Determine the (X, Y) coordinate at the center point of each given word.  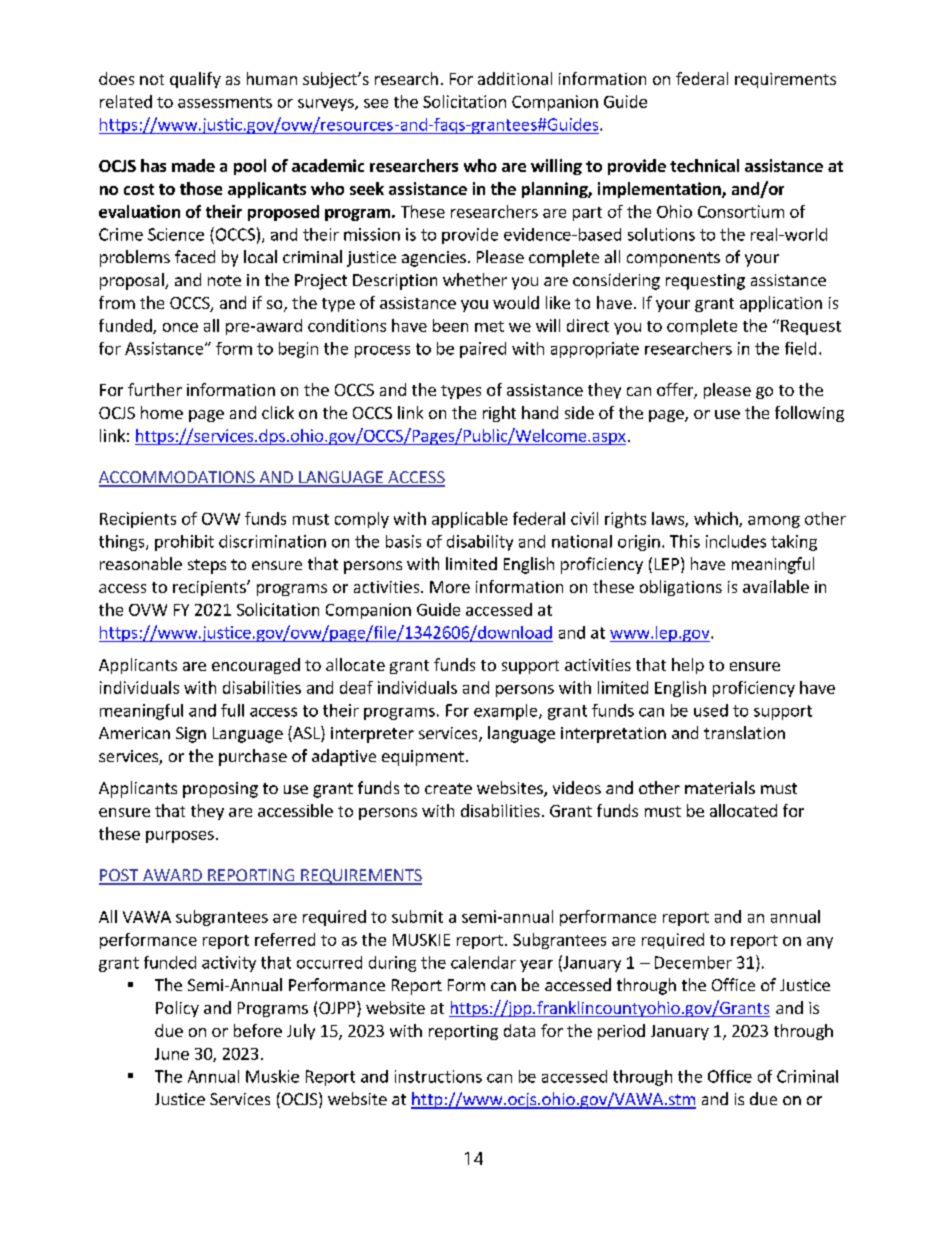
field (800, 348)
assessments (225, 102)
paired (483, 350)
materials (720, 787)
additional (515, 78)
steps (207, 566)
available (776, 586)
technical (704, 165)
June (172, 1054)
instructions (438, 1076)
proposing (220, 790)
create (448, 788)
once (180, 327)
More (450, 587)
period (621, 1032)
